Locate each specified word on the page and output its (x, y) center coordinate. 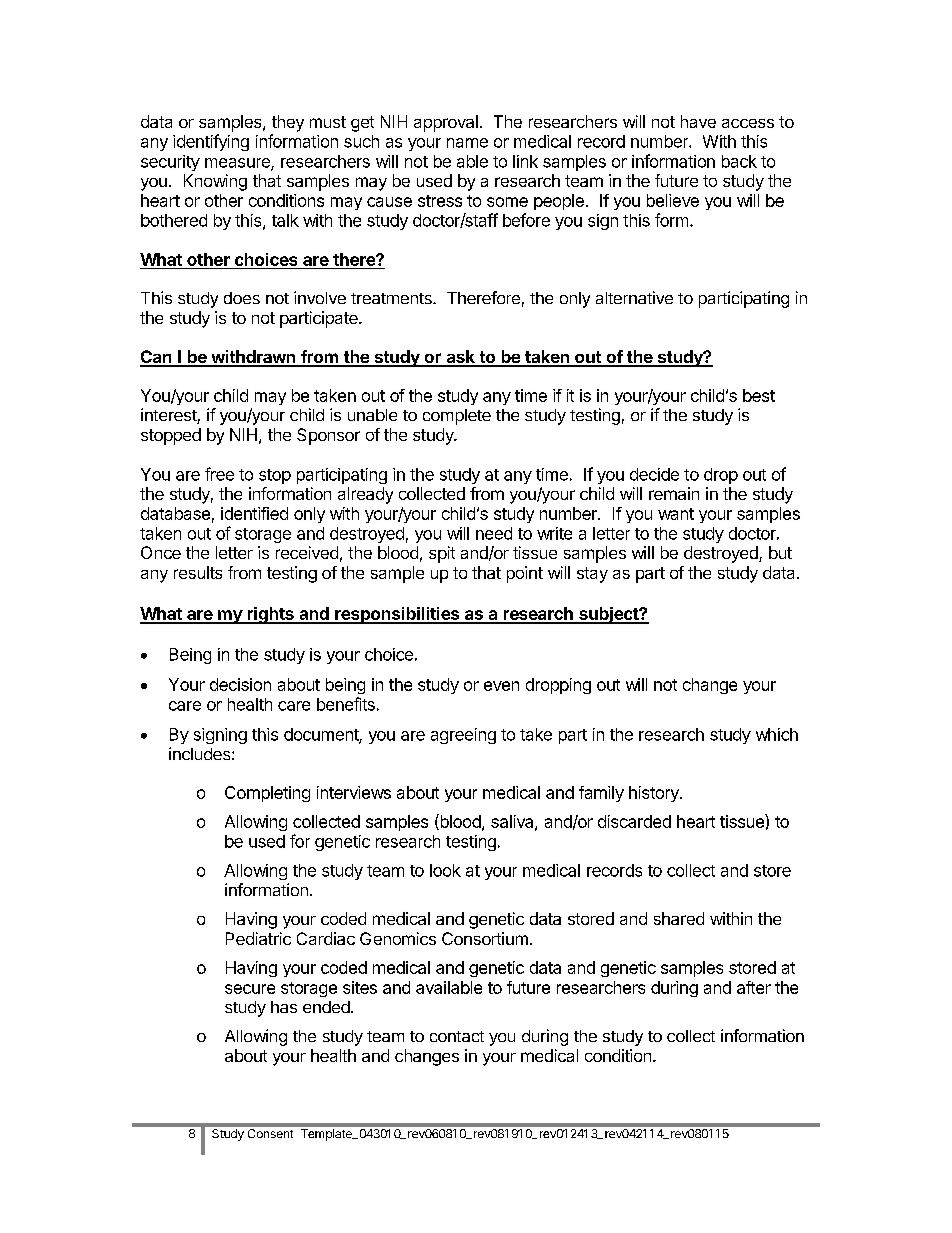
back (739, 161)
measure (238, 164)
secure (250, 989)
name (467, 143)
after (754, 987)
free (219, 474)
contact (457, 1036)
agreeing (463, 736)
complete (457, 417)
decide (654, 474)
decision (240, 684)
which (777, 734)
